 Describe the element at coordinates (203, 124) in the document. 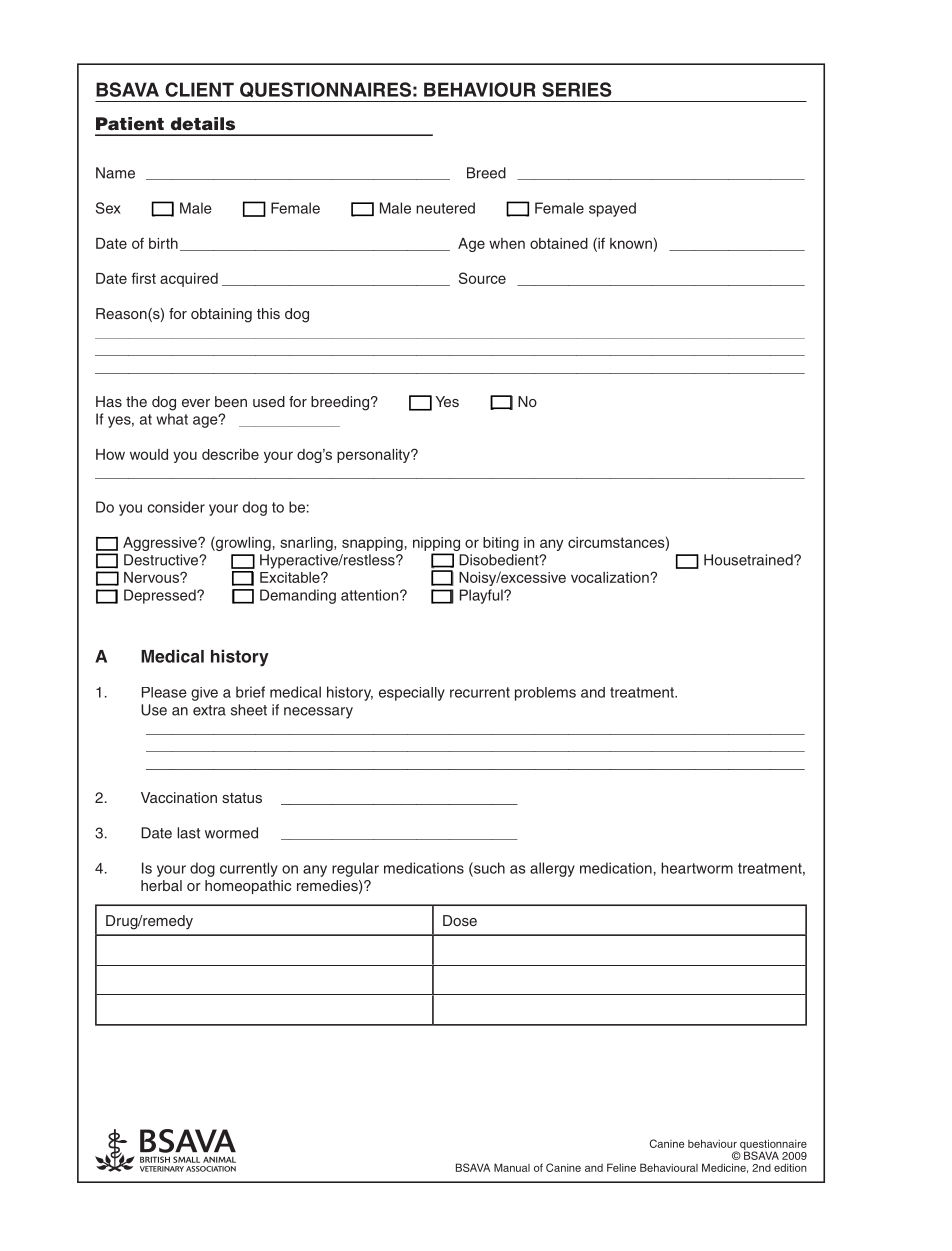

I see `details` at that location.
